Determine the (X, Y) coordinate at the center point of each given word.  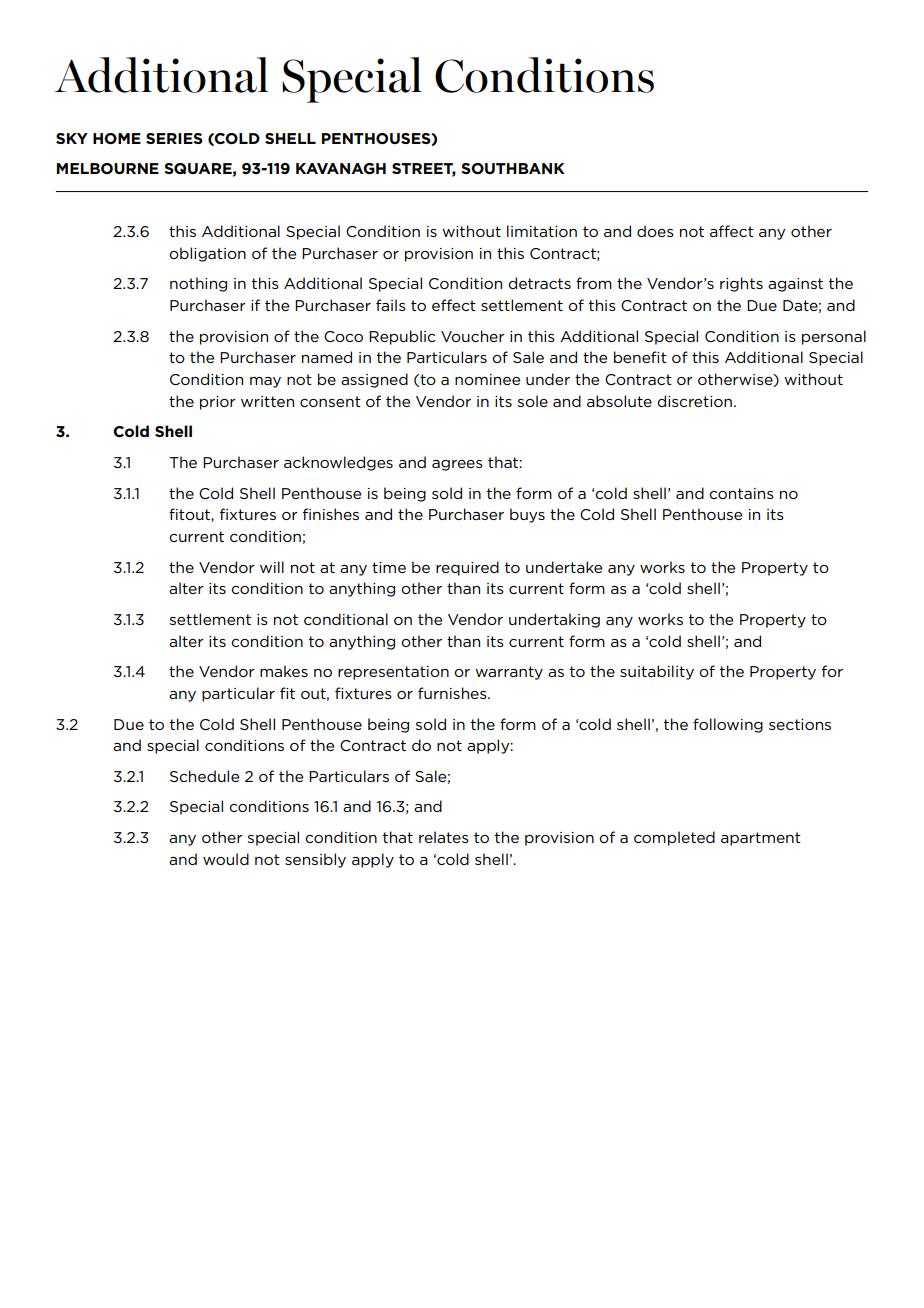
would (226, 859)
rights (741, 284)
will (272, 567)
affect (732, 231)
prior (218, 403)
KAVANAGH (341, 168)
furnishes (453, 693)
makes (284, 671)
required (467, 568)
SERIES (174, 138)
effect (454, 305)
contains (741, 493)
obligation (207, 254)
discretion (694, 401)
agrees (457, 465)
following (728, 725)
